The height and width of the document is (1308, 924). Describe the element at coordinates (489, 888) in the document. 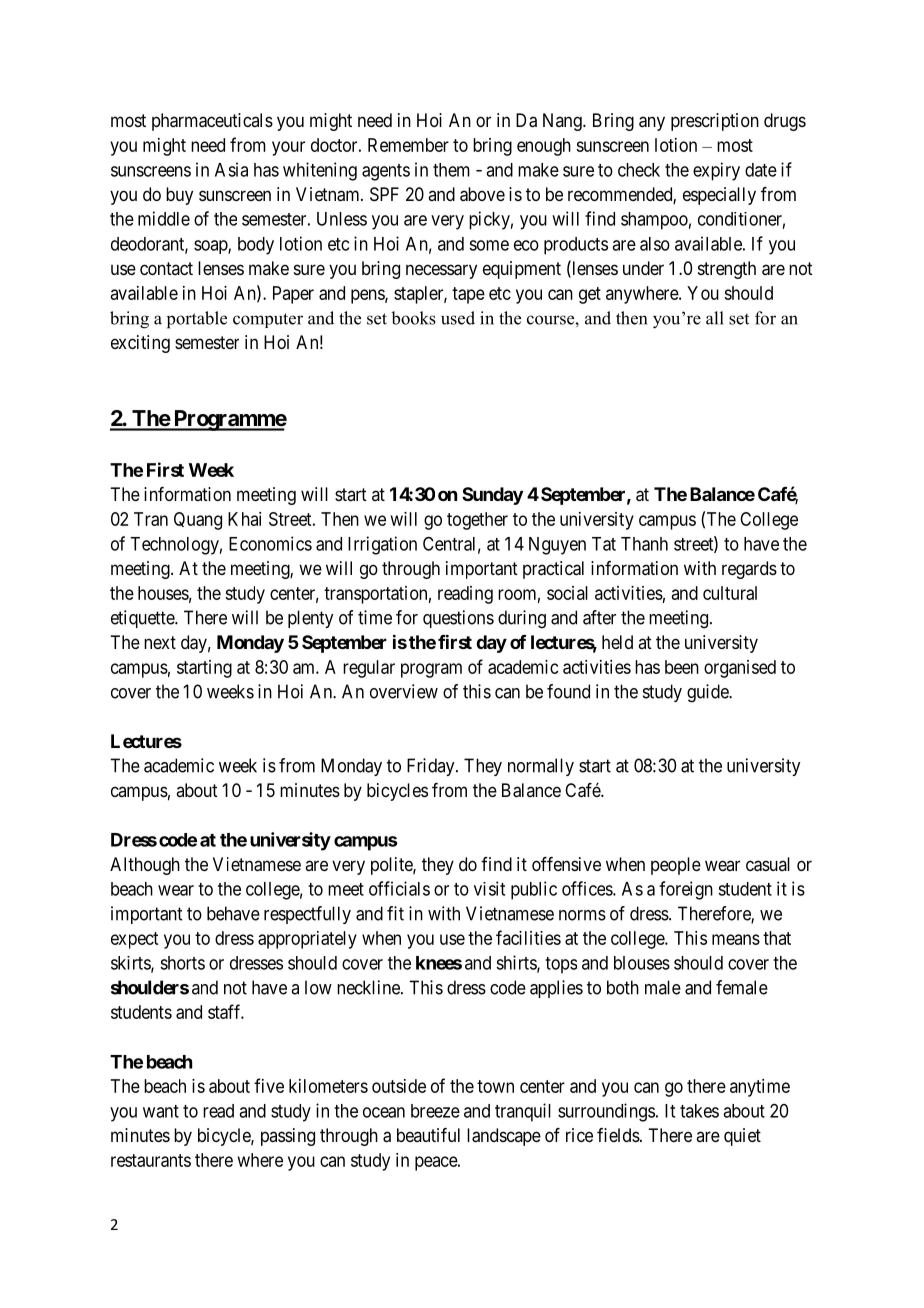

I see `visit` at that location.
